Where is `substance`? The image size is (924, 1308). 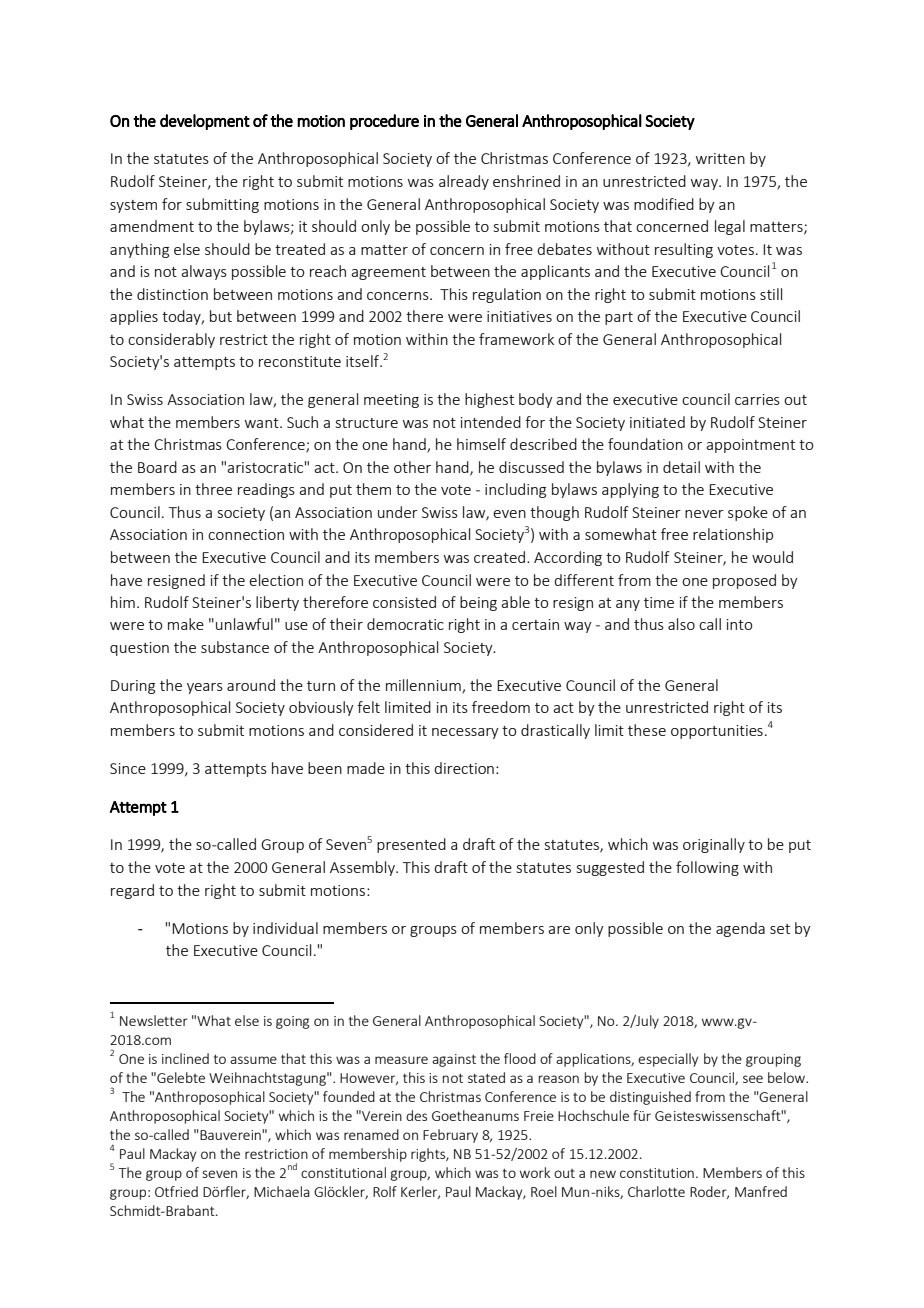 substance is located at coordinates (235, 647).
